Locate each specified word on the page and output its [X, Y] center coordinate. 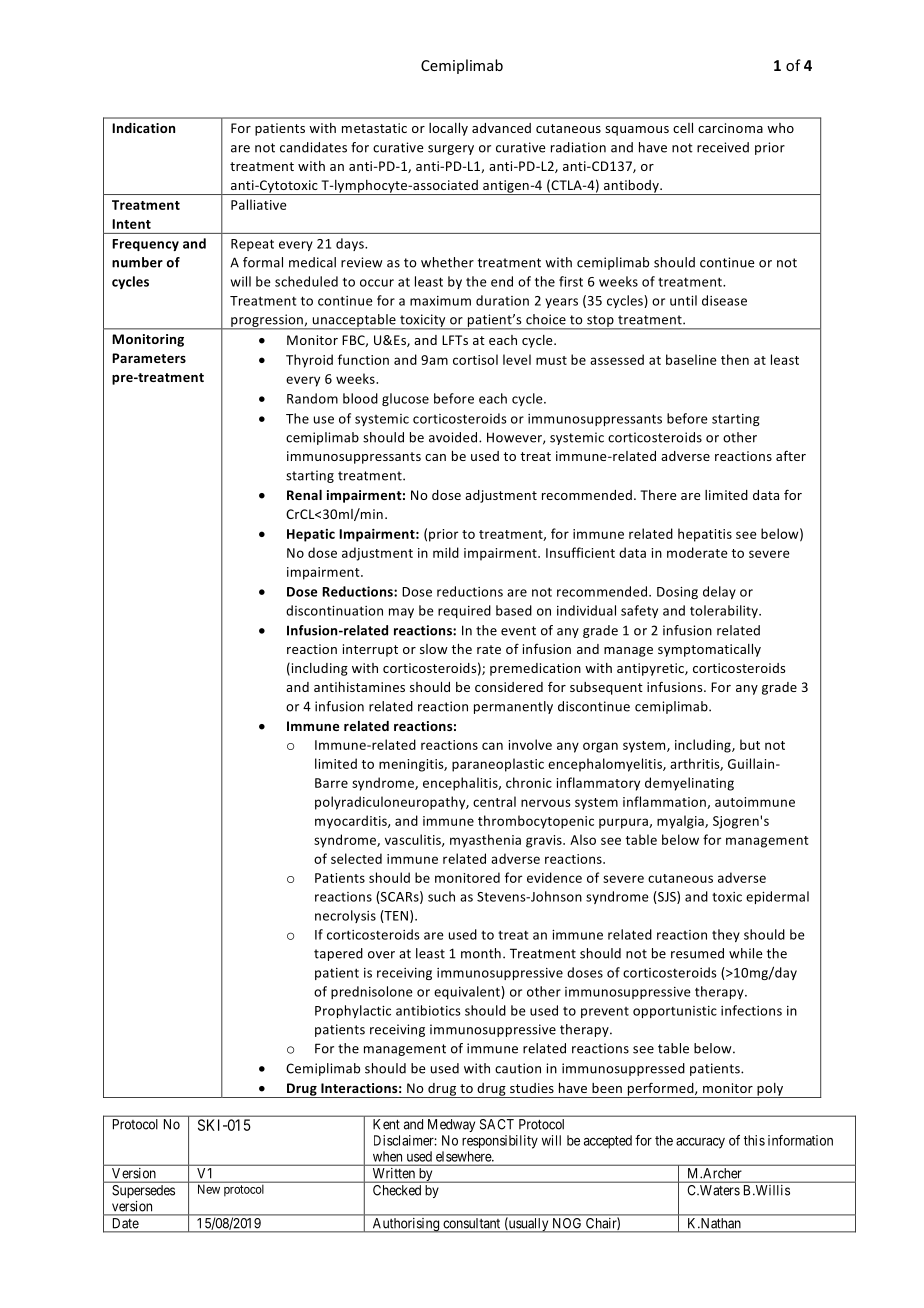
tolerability [725, 611]
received [723, 147]
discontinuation [334, 610]
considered [509, 687]
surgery [451, 150]
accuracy [700, 1143]
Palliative [259, 204]
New [209, 1189]
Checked [397, 1190]
